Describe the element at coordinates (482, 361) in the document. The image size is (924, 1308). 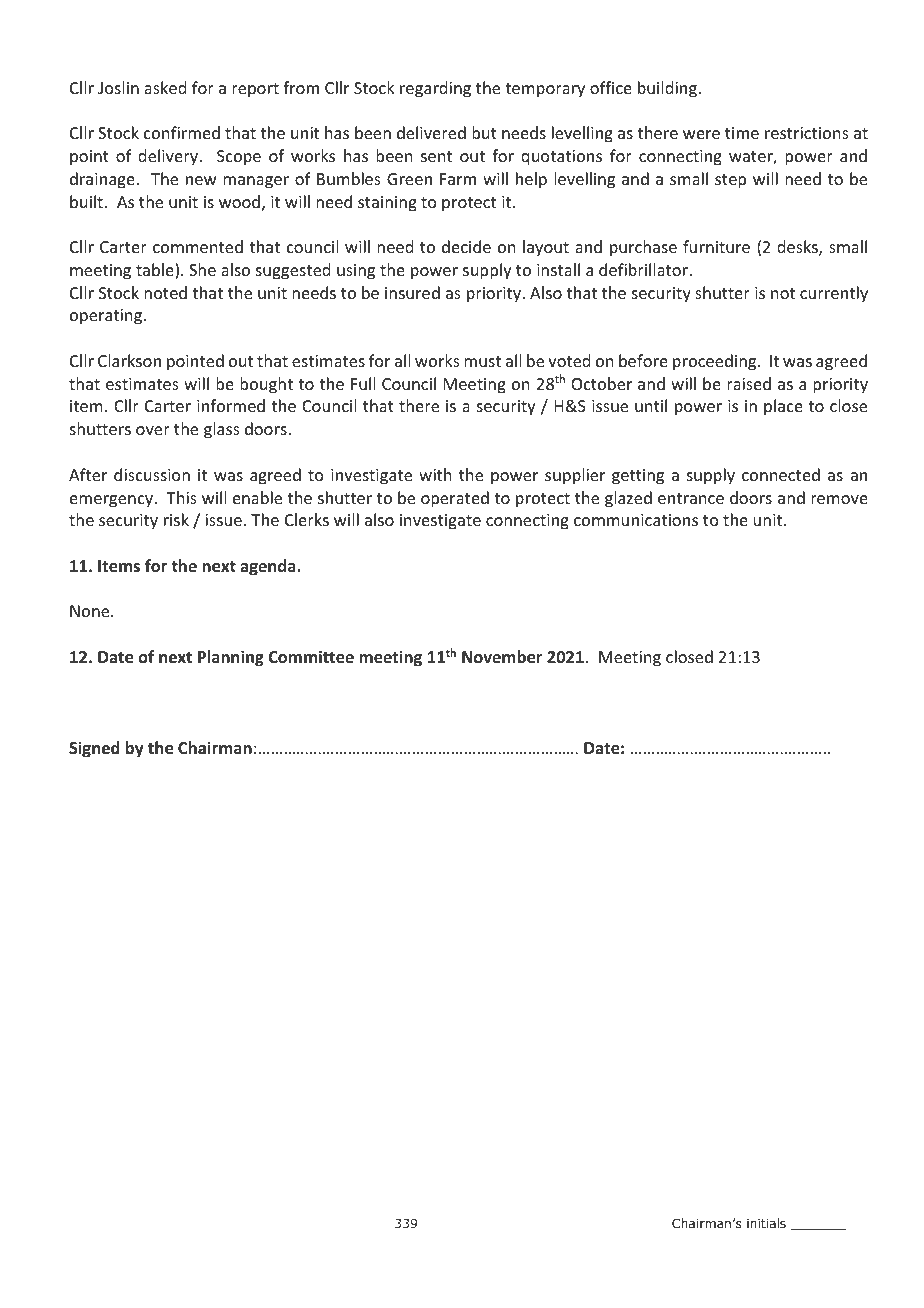
I see `must` at that location.
